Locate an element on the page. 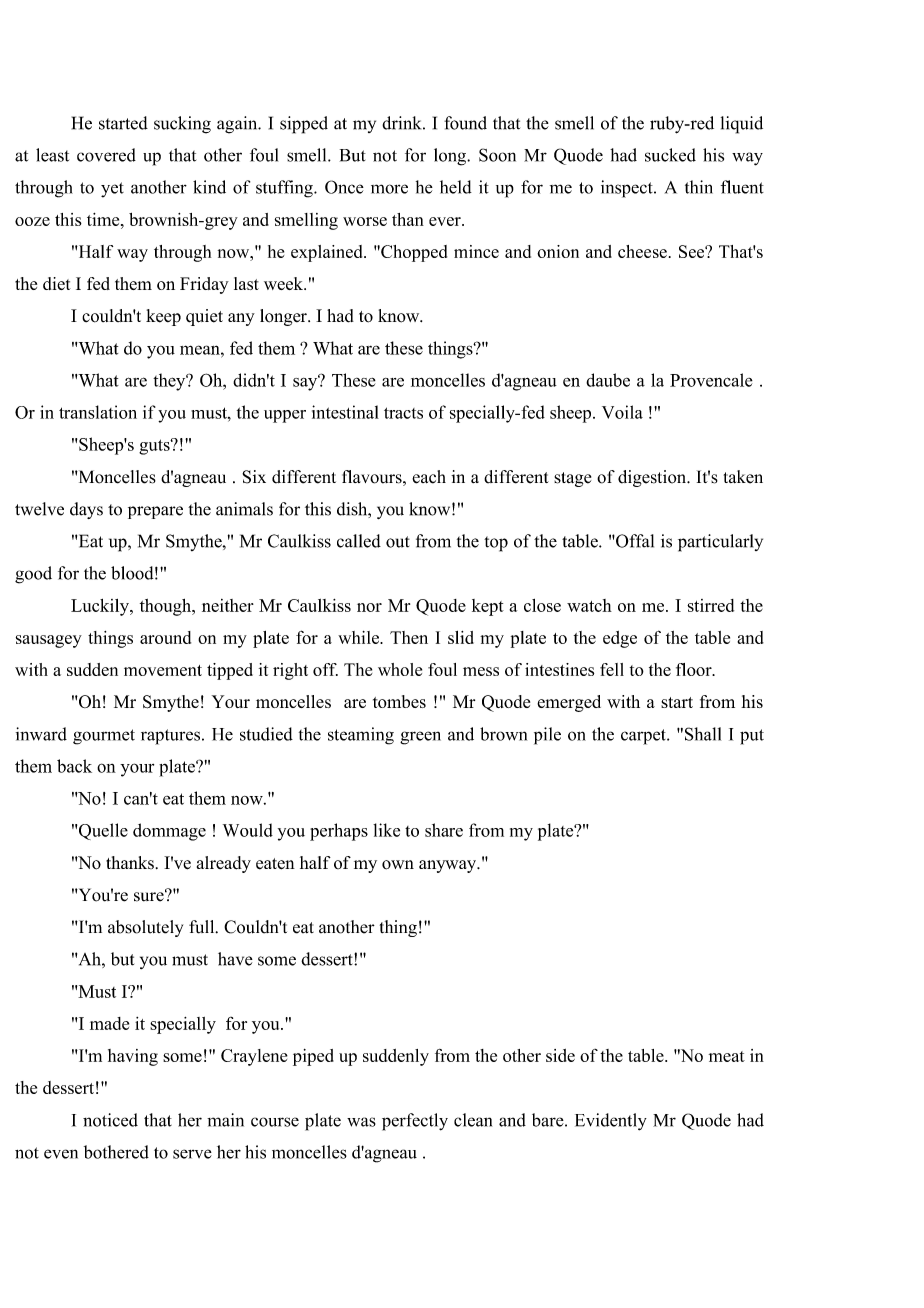 The image size is (924, 1308). covered is located at coordinates (106, 155).
